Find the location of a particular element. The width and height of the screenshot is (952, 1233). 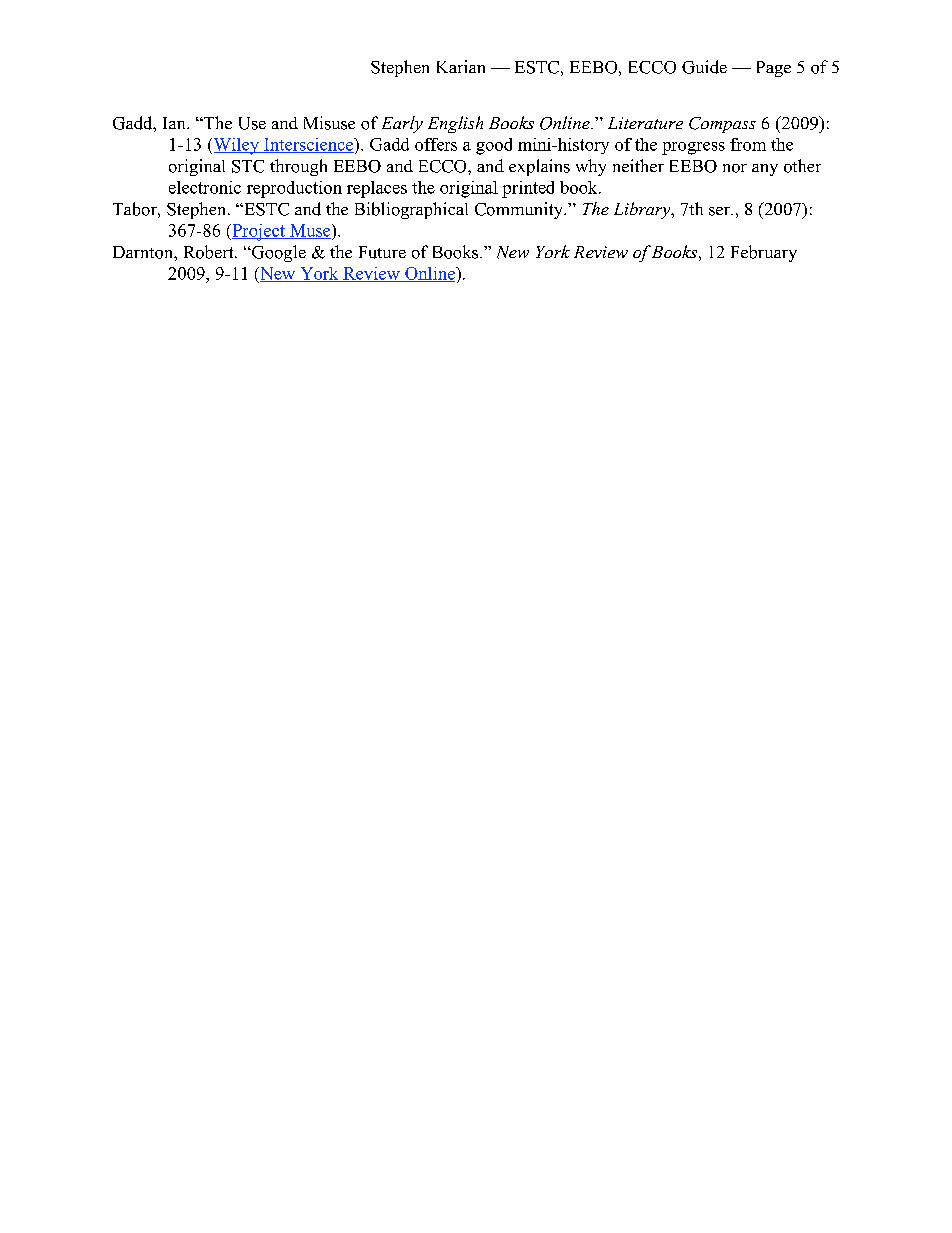

Guide is located at coordinates (704, 67).
